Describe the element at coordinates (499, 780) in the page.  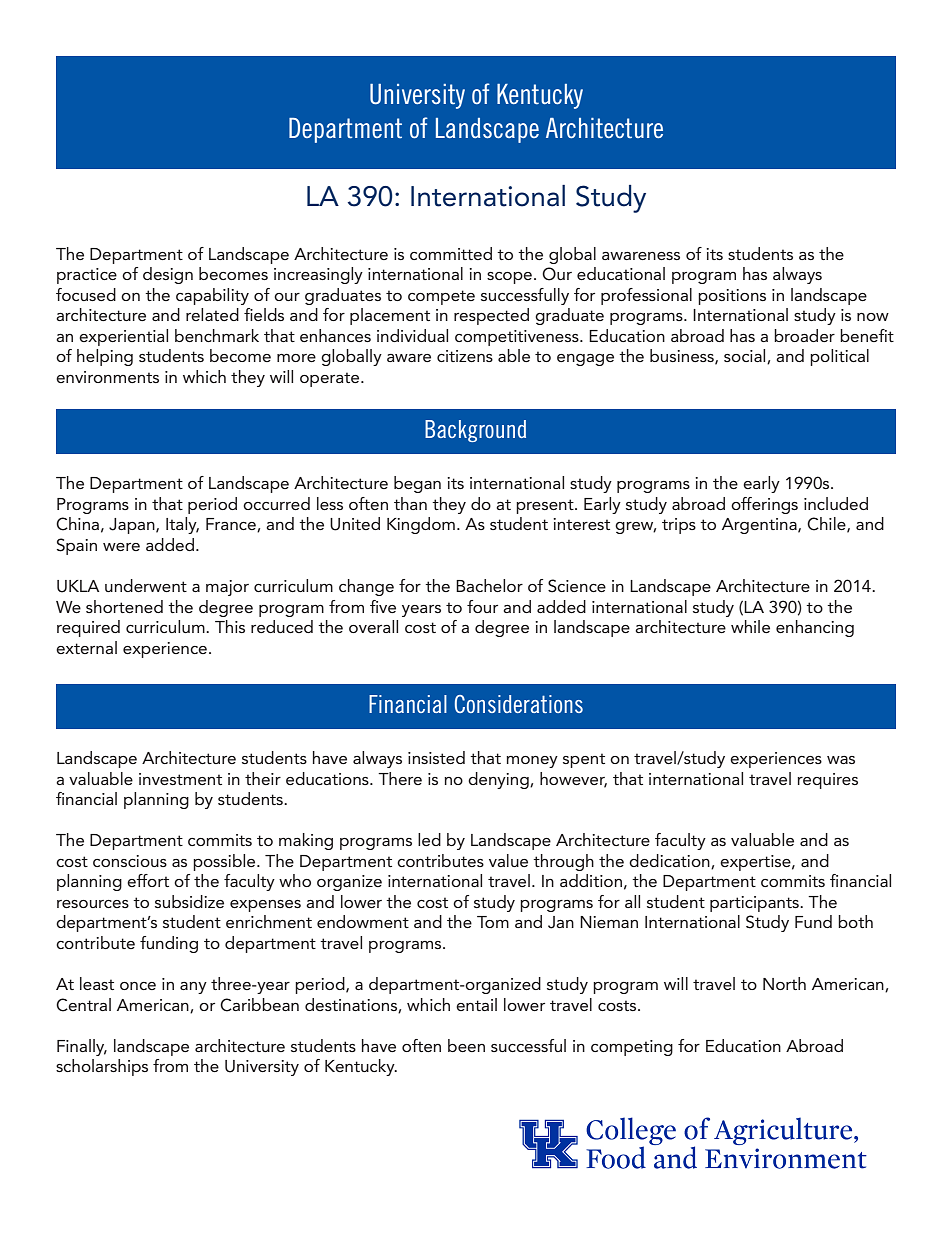
I see `denying` at that location.
